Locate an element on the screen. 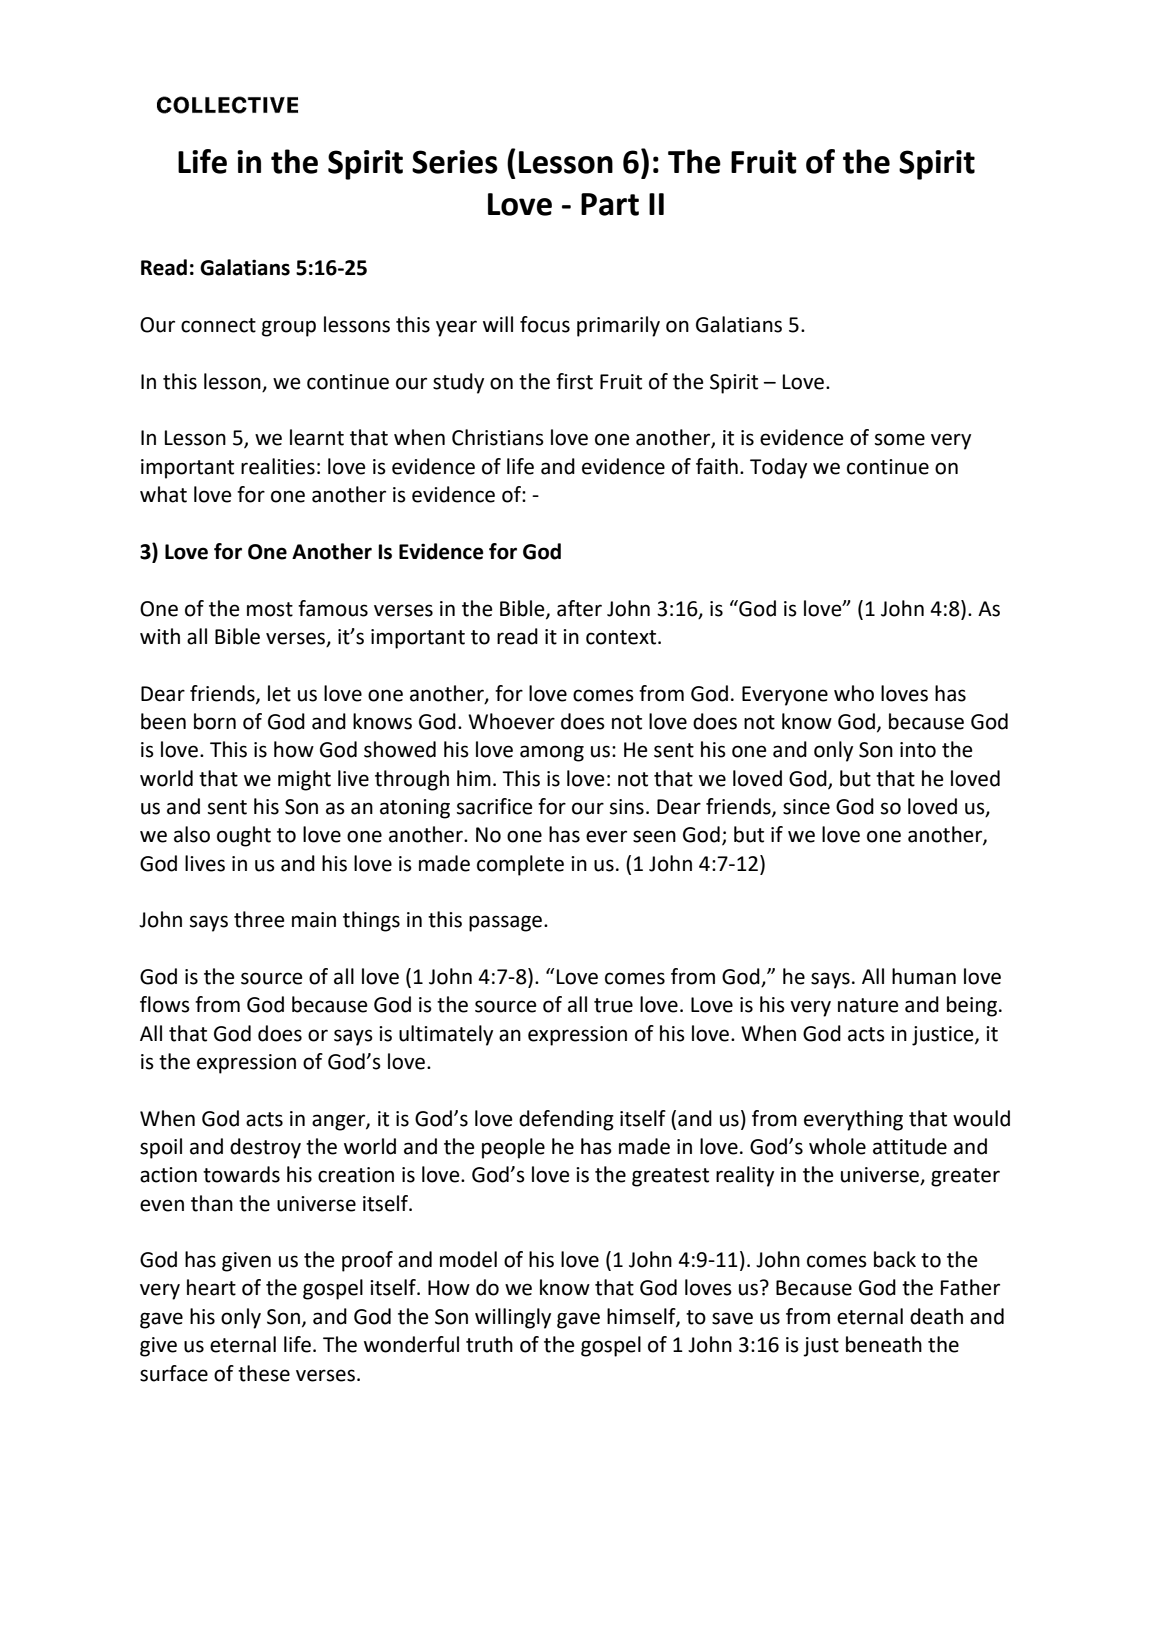  Part is located at coordinates (610, 204).
